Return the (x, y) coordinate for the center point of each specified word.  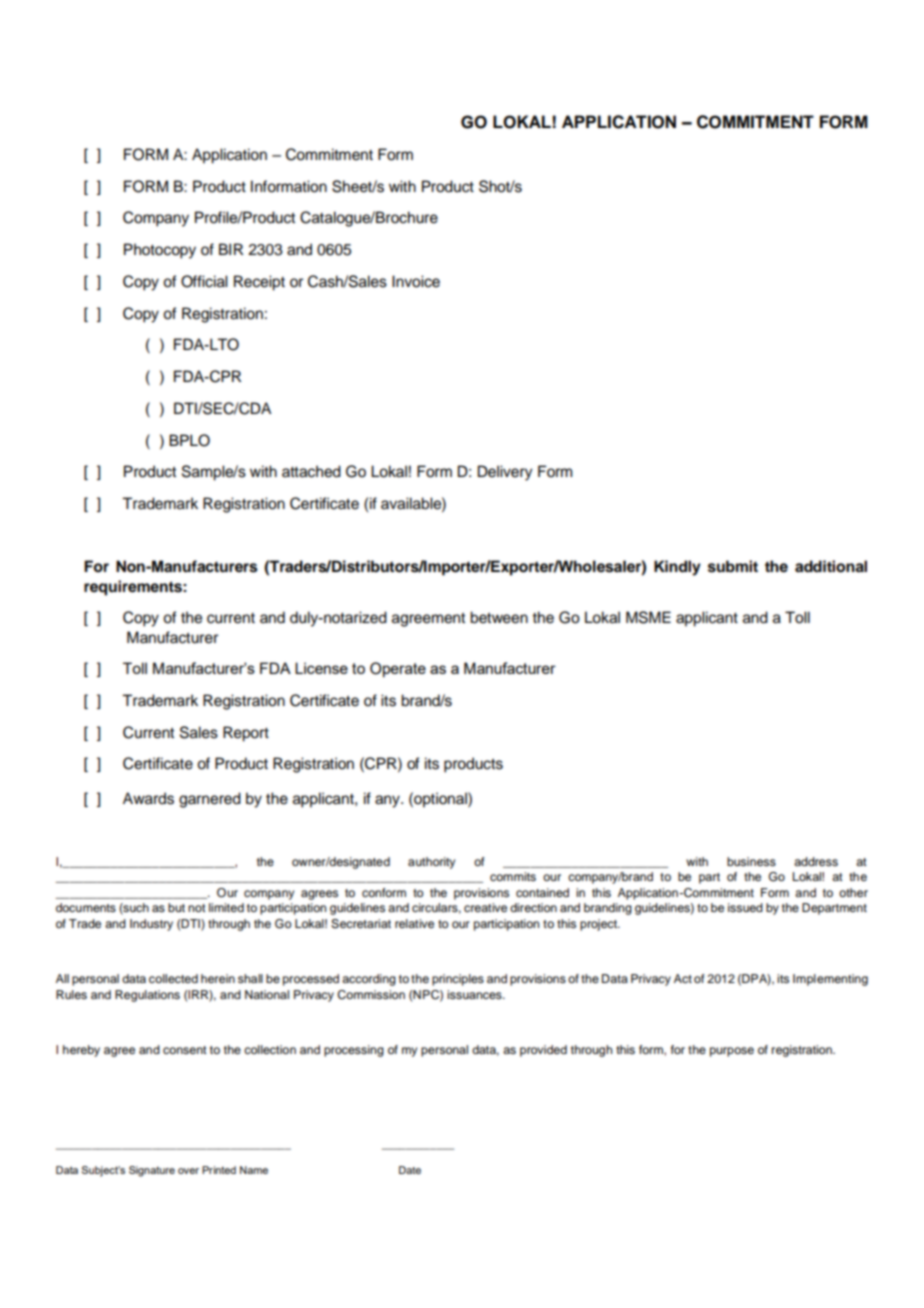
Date (410, 1170)
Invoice (416, 281)
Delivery (505, 473)
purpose (732, 1052)
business (751, 861)
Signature (152, 1171)
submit (733, 566)
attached (311, 471)
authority (431, 863)
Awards (148, 798)
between (499, 617)
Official (204, 281)
